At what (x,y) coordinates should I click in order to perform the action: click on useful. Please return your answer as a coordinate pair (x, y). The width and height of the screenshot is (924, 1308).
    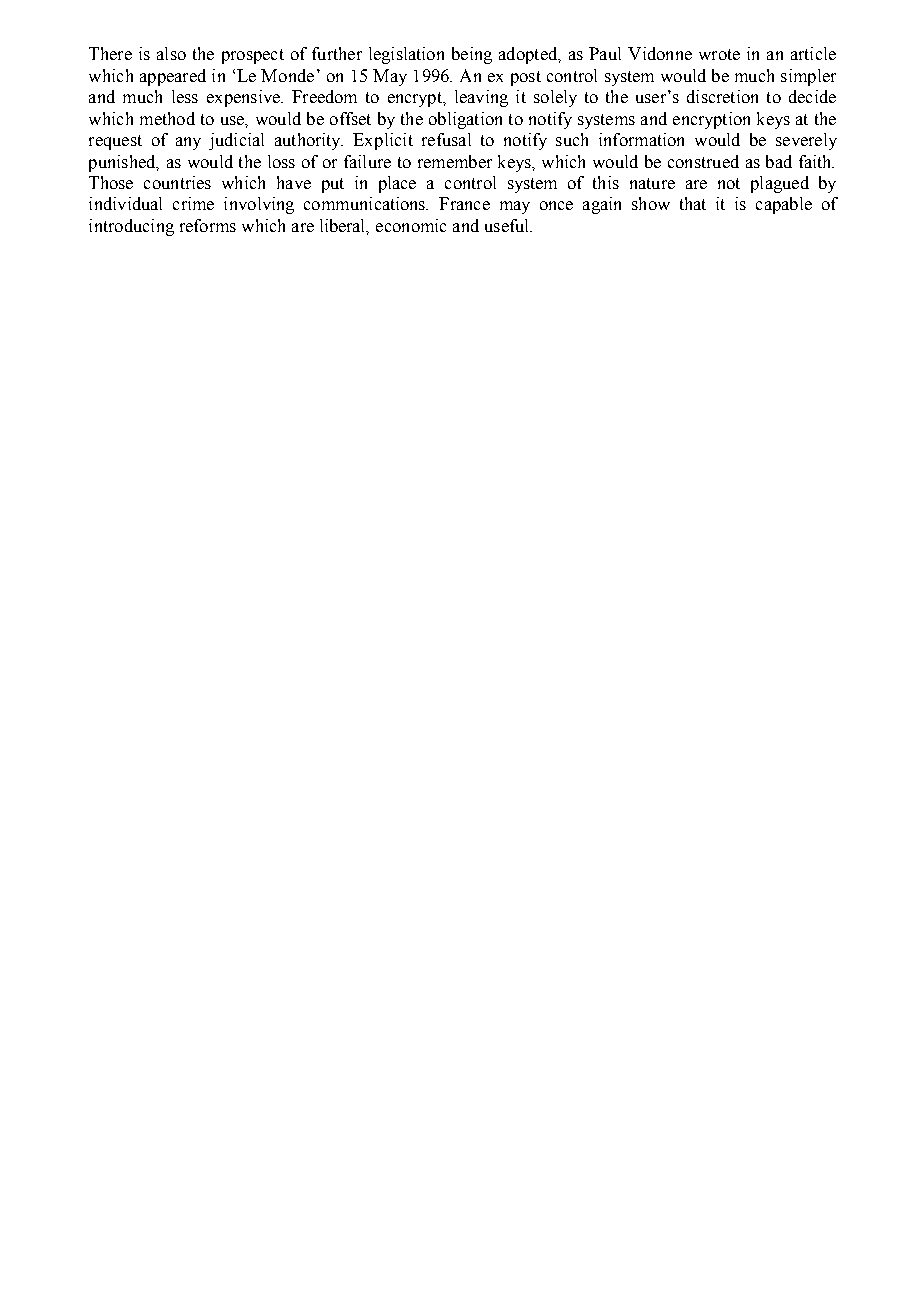
    Looking at the image, I should click on (508, 225).
